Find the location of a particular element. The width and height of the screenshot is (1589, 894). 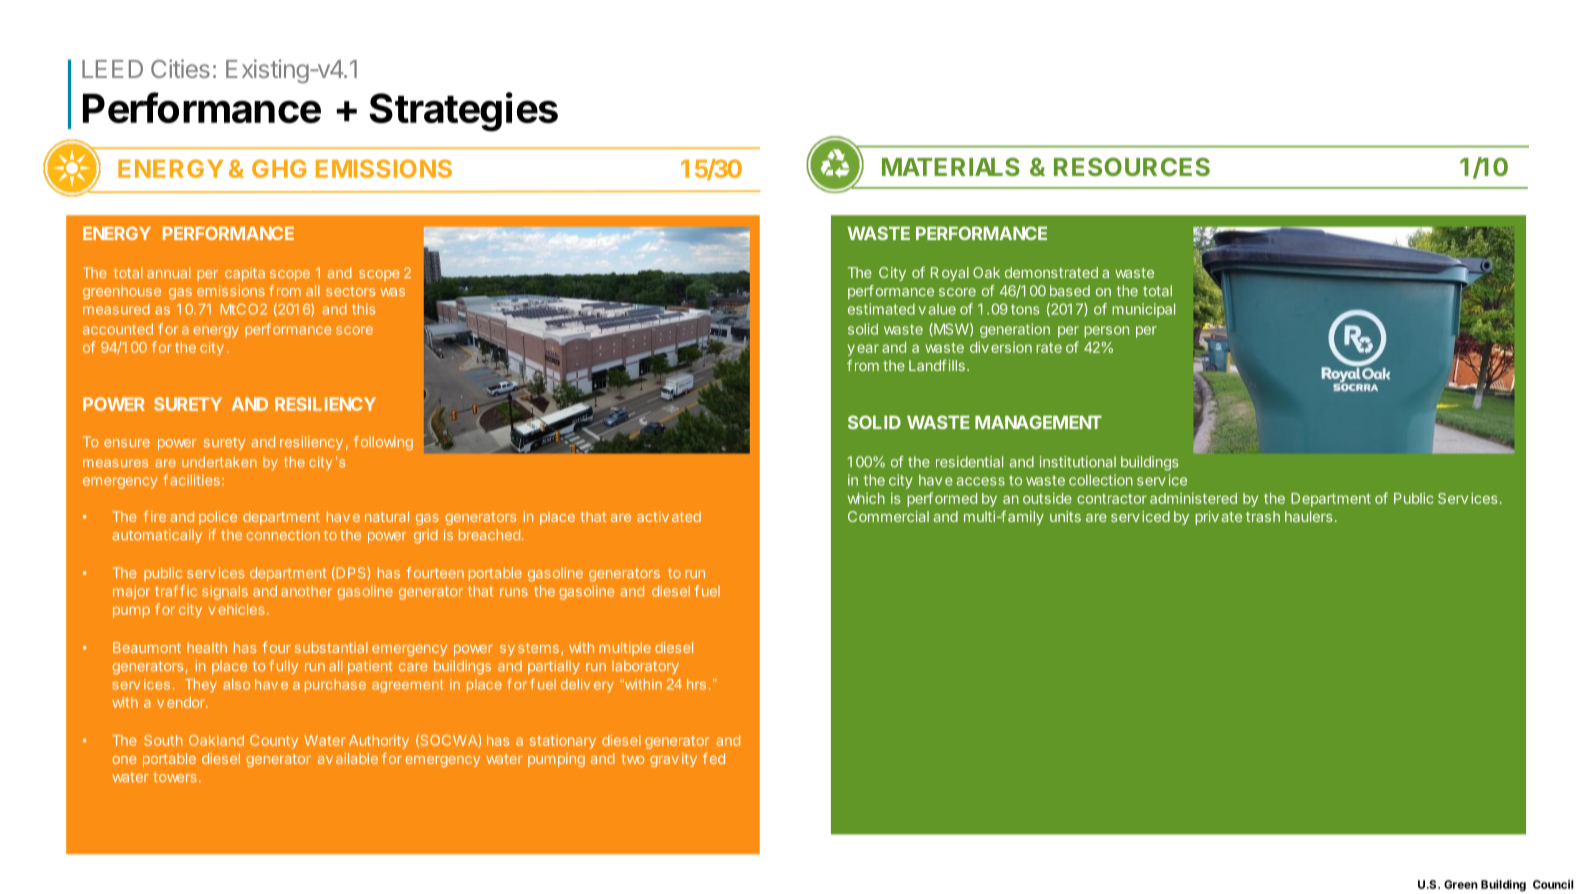

Cities is located at coordinates (180, 68).
